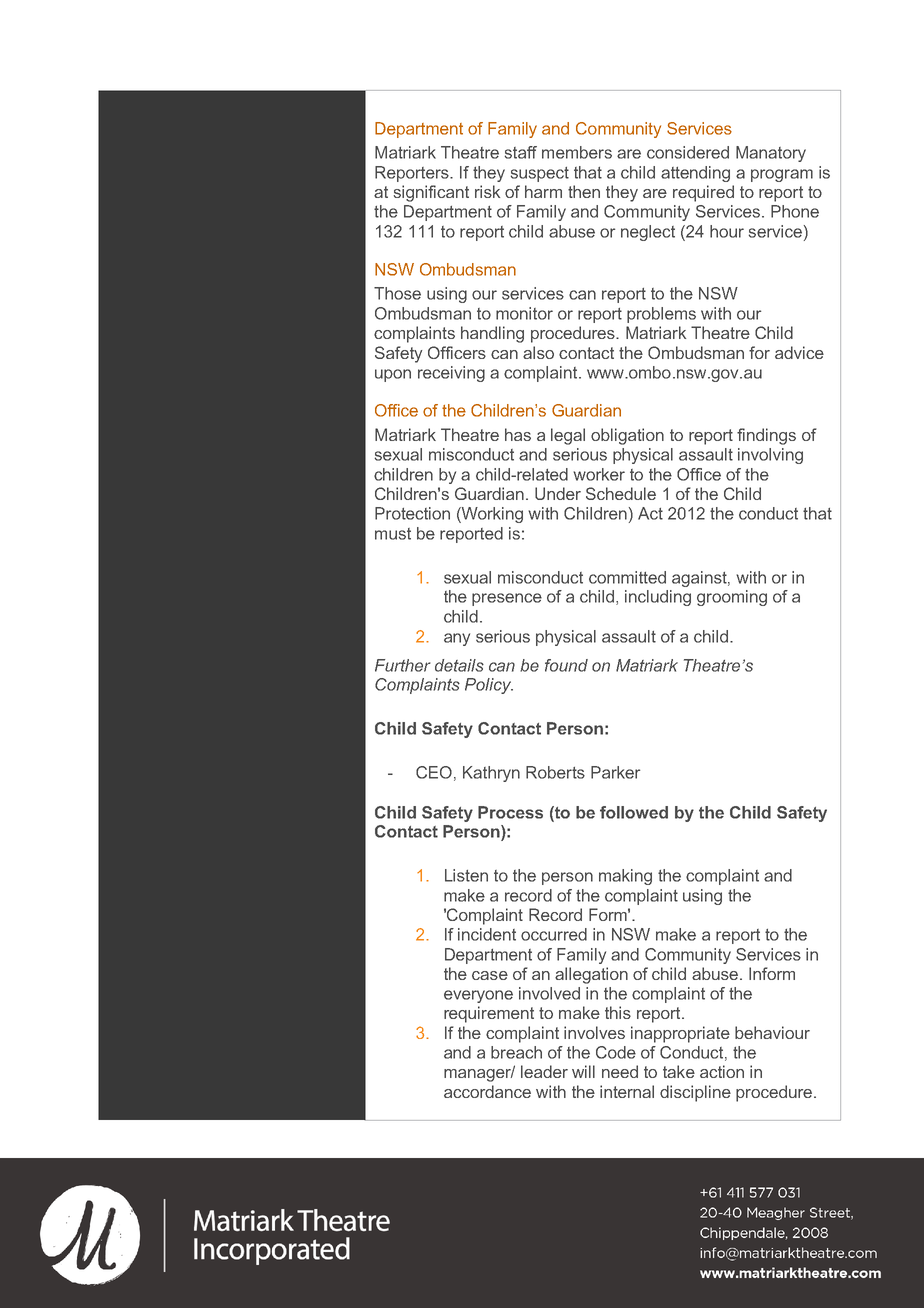  I want to click on followed, so click(634, 812).
